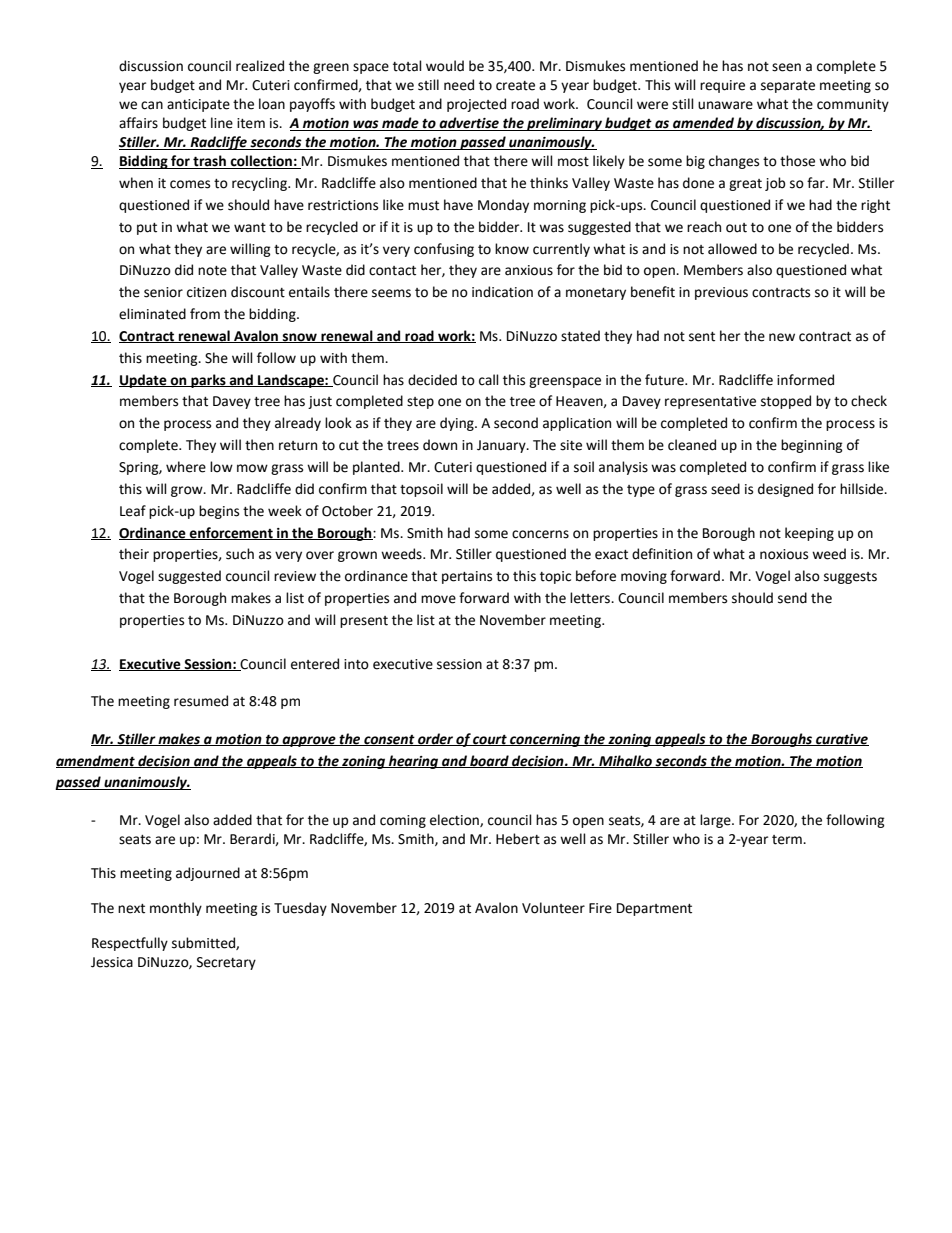 This screenshot has width=952, height=1233. What do you see at coordinates (219, 512) in the screenshot?
I see `begins` at bounding box center [219, 512].
